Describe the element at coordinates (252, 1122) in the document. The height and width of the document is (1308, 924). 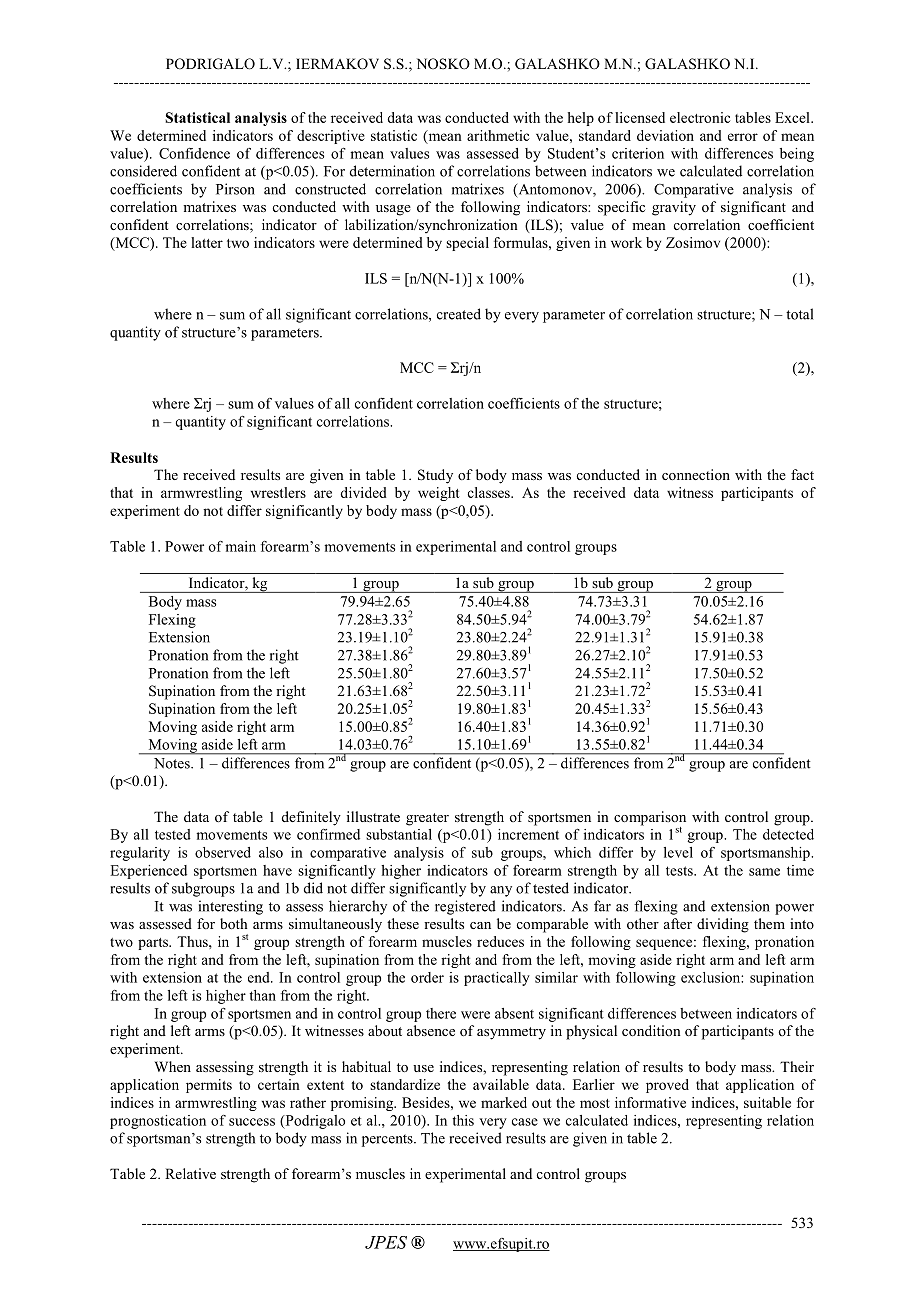
I see `success` at that location.
